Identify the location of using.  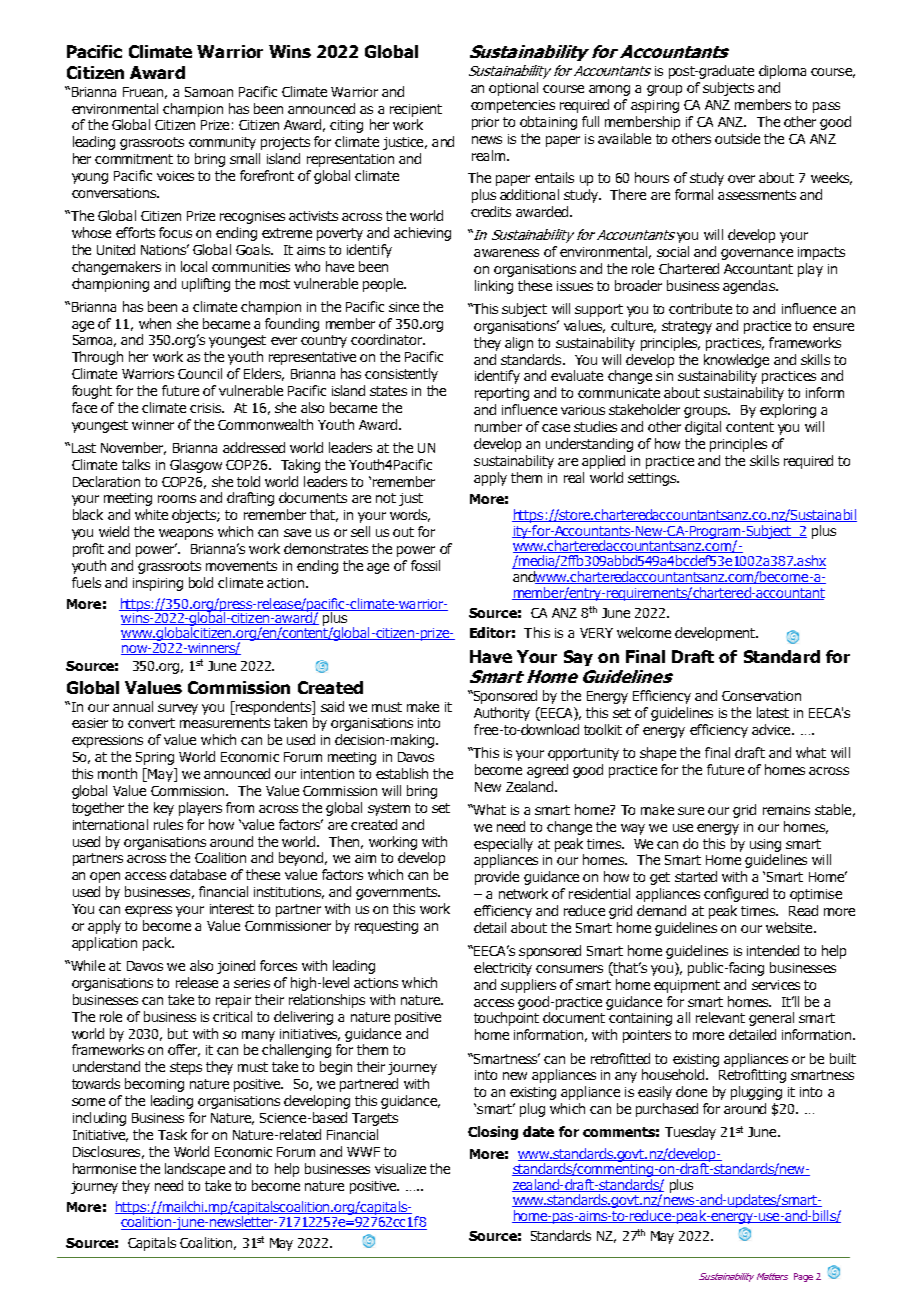
(765, 845).
